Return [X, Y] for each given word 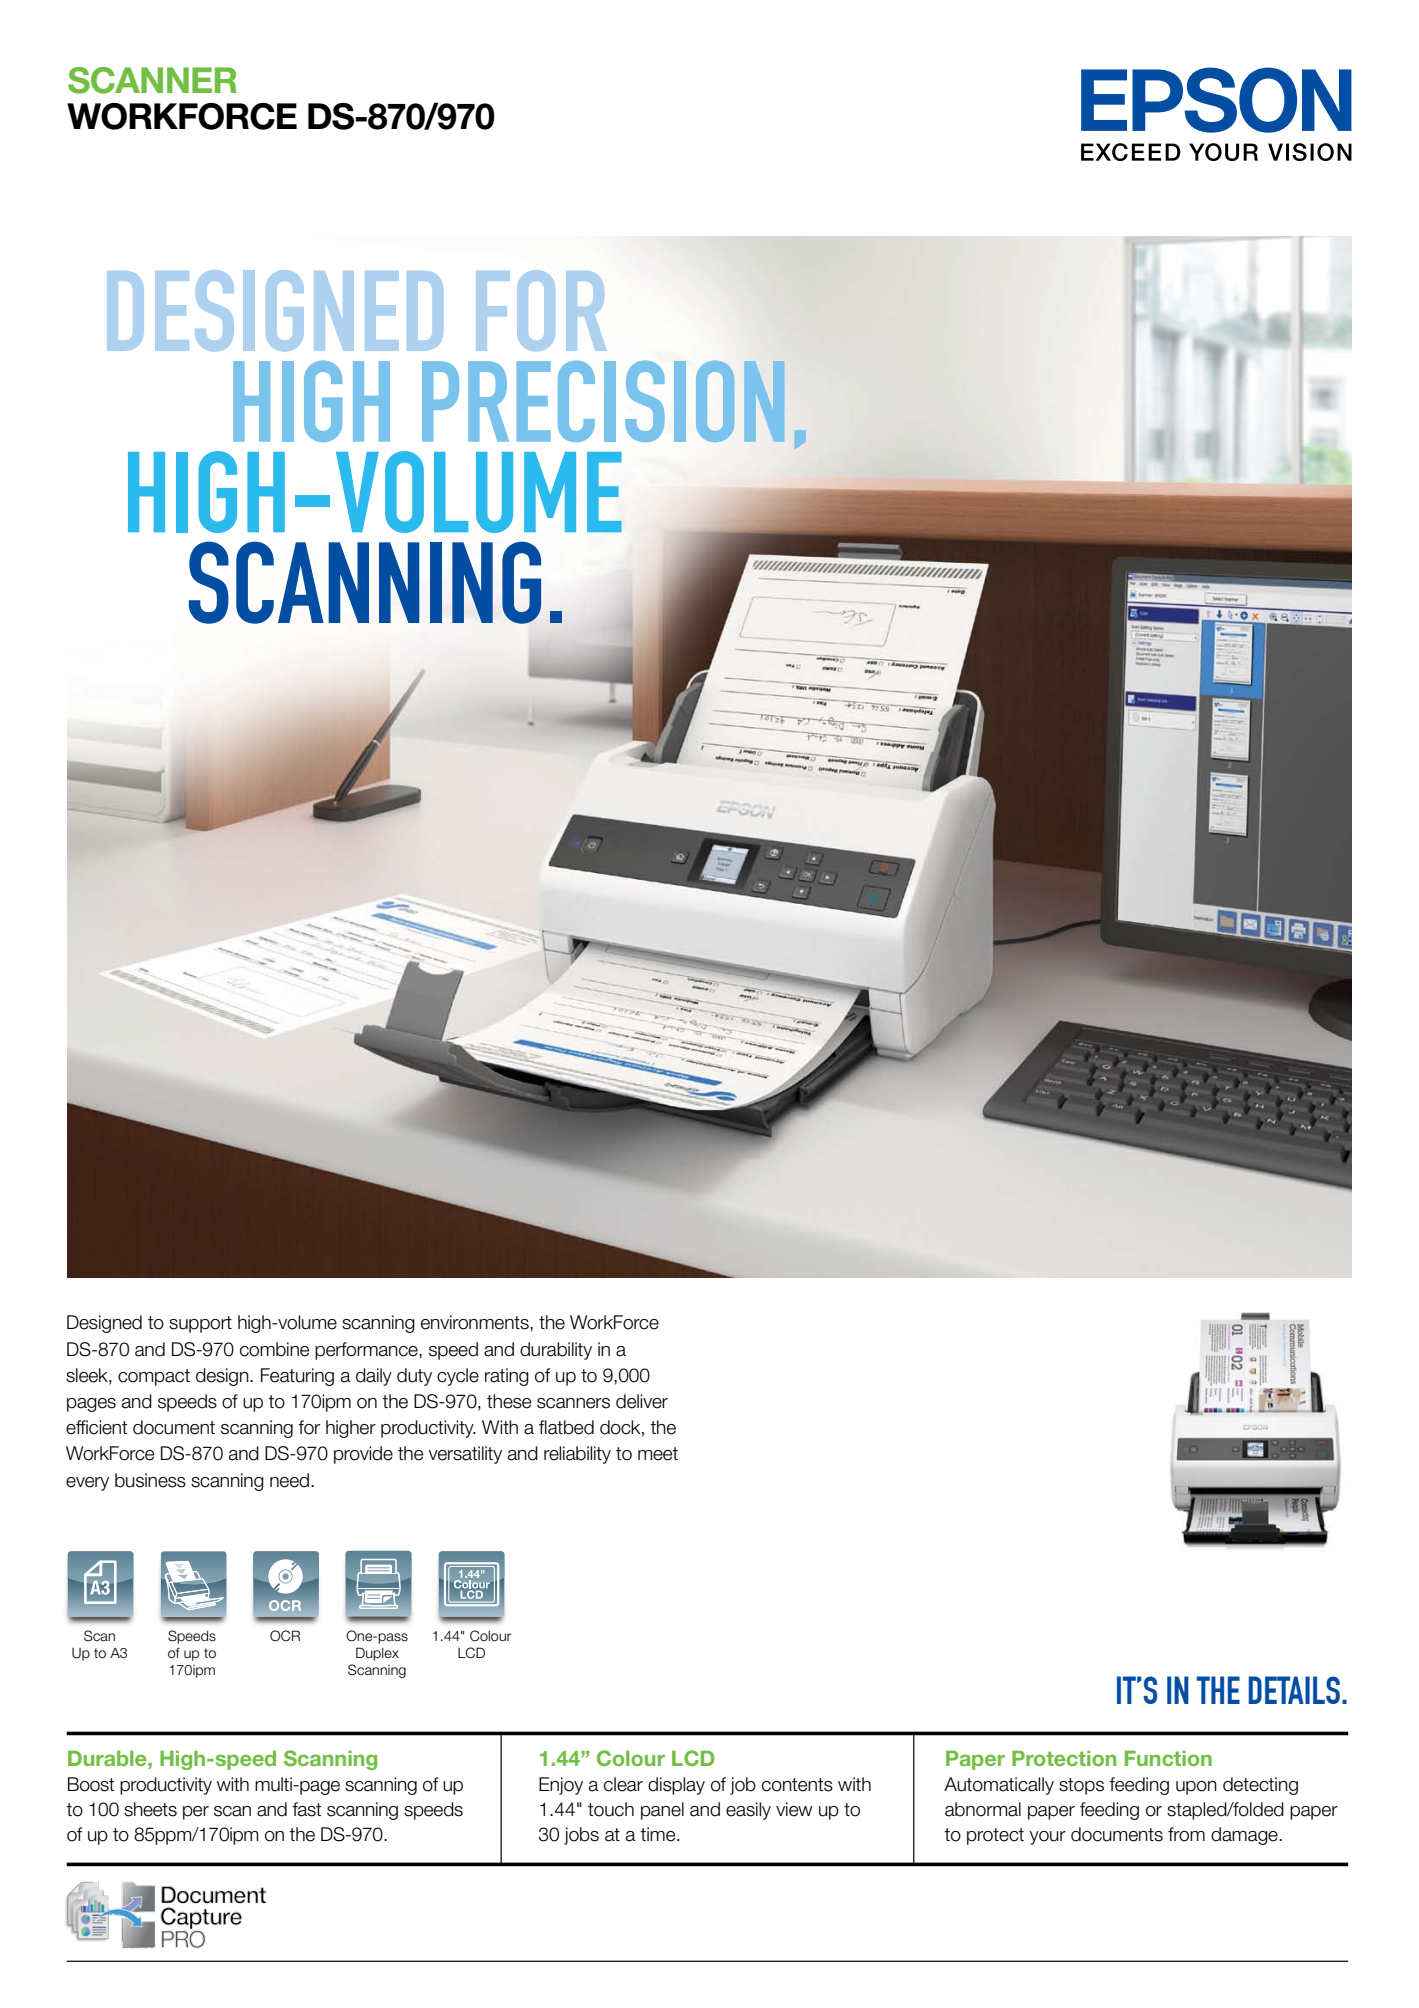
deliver [642, 1401]
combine [274, 1349]
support [200, 1324]
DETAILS [1296, 1690]
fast [306, 1809]
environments [476, 1322]
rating [507, 1377]
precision [603, 401]
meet [658, 1454]
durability [556, 1351]
